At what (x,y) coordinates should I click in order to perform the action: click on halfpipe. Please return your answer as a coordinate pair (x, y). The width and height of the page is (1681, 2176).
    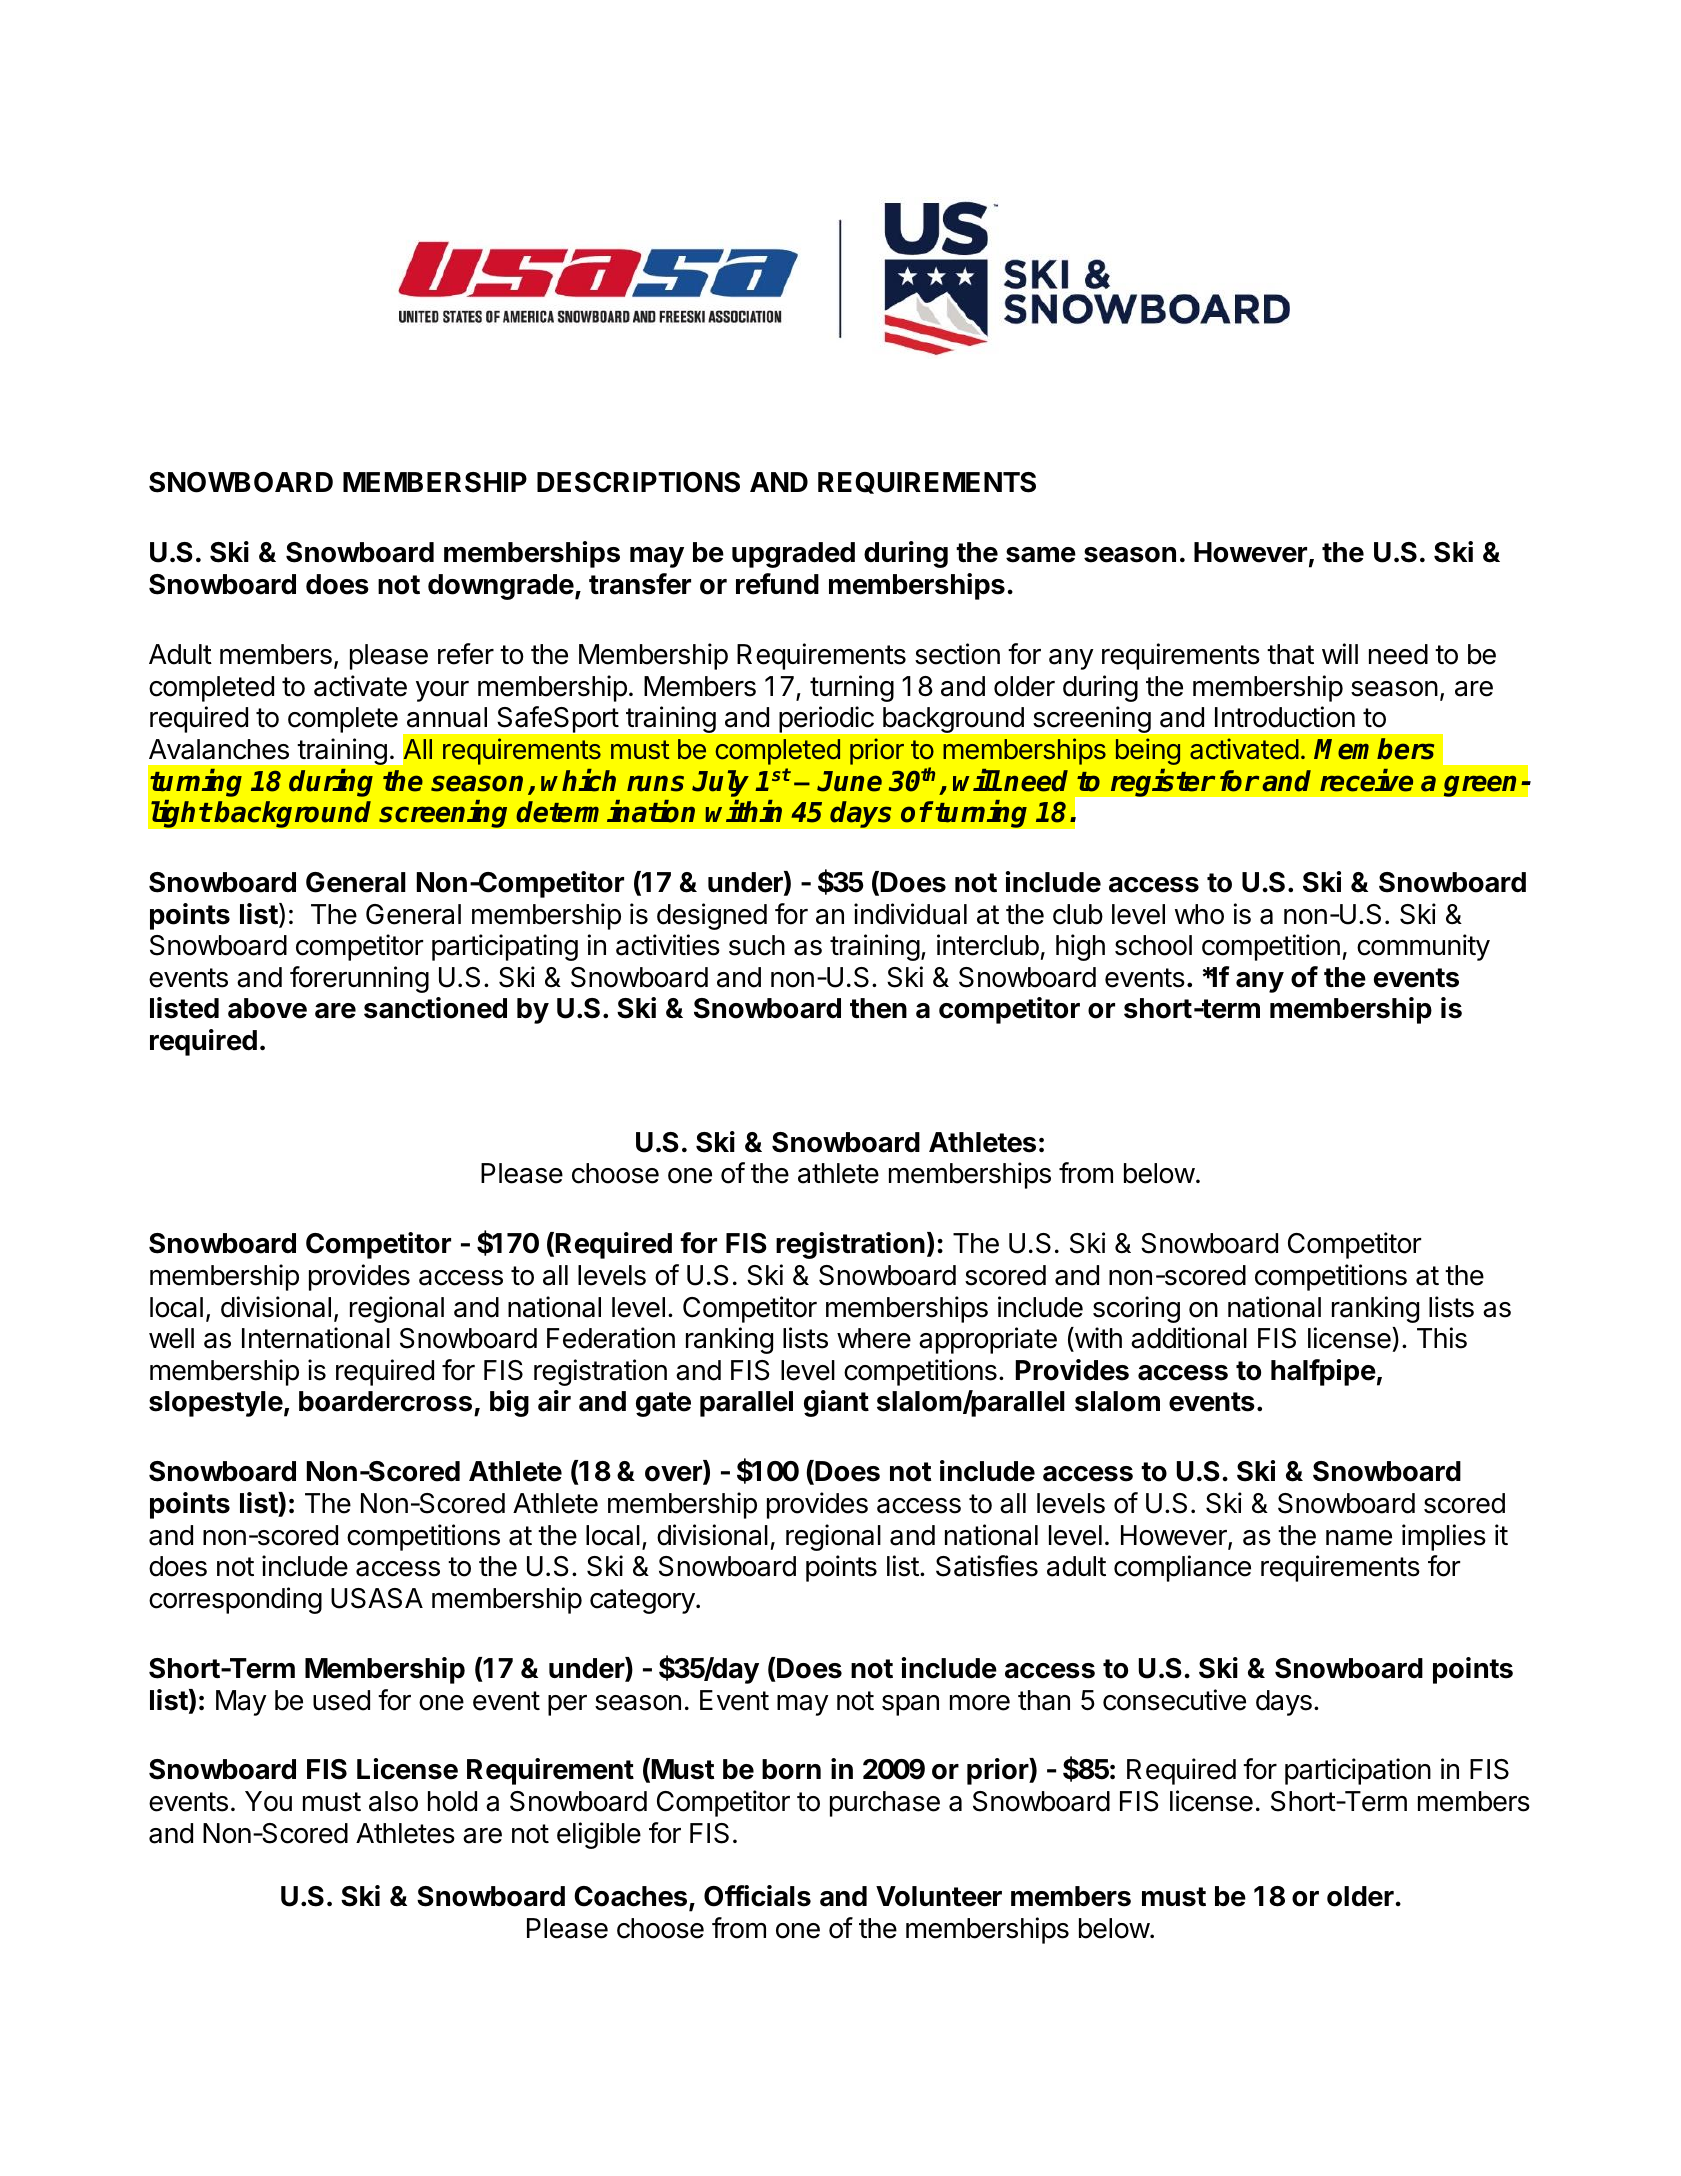
    Looking at the image, I should click on (1323, 1372).
